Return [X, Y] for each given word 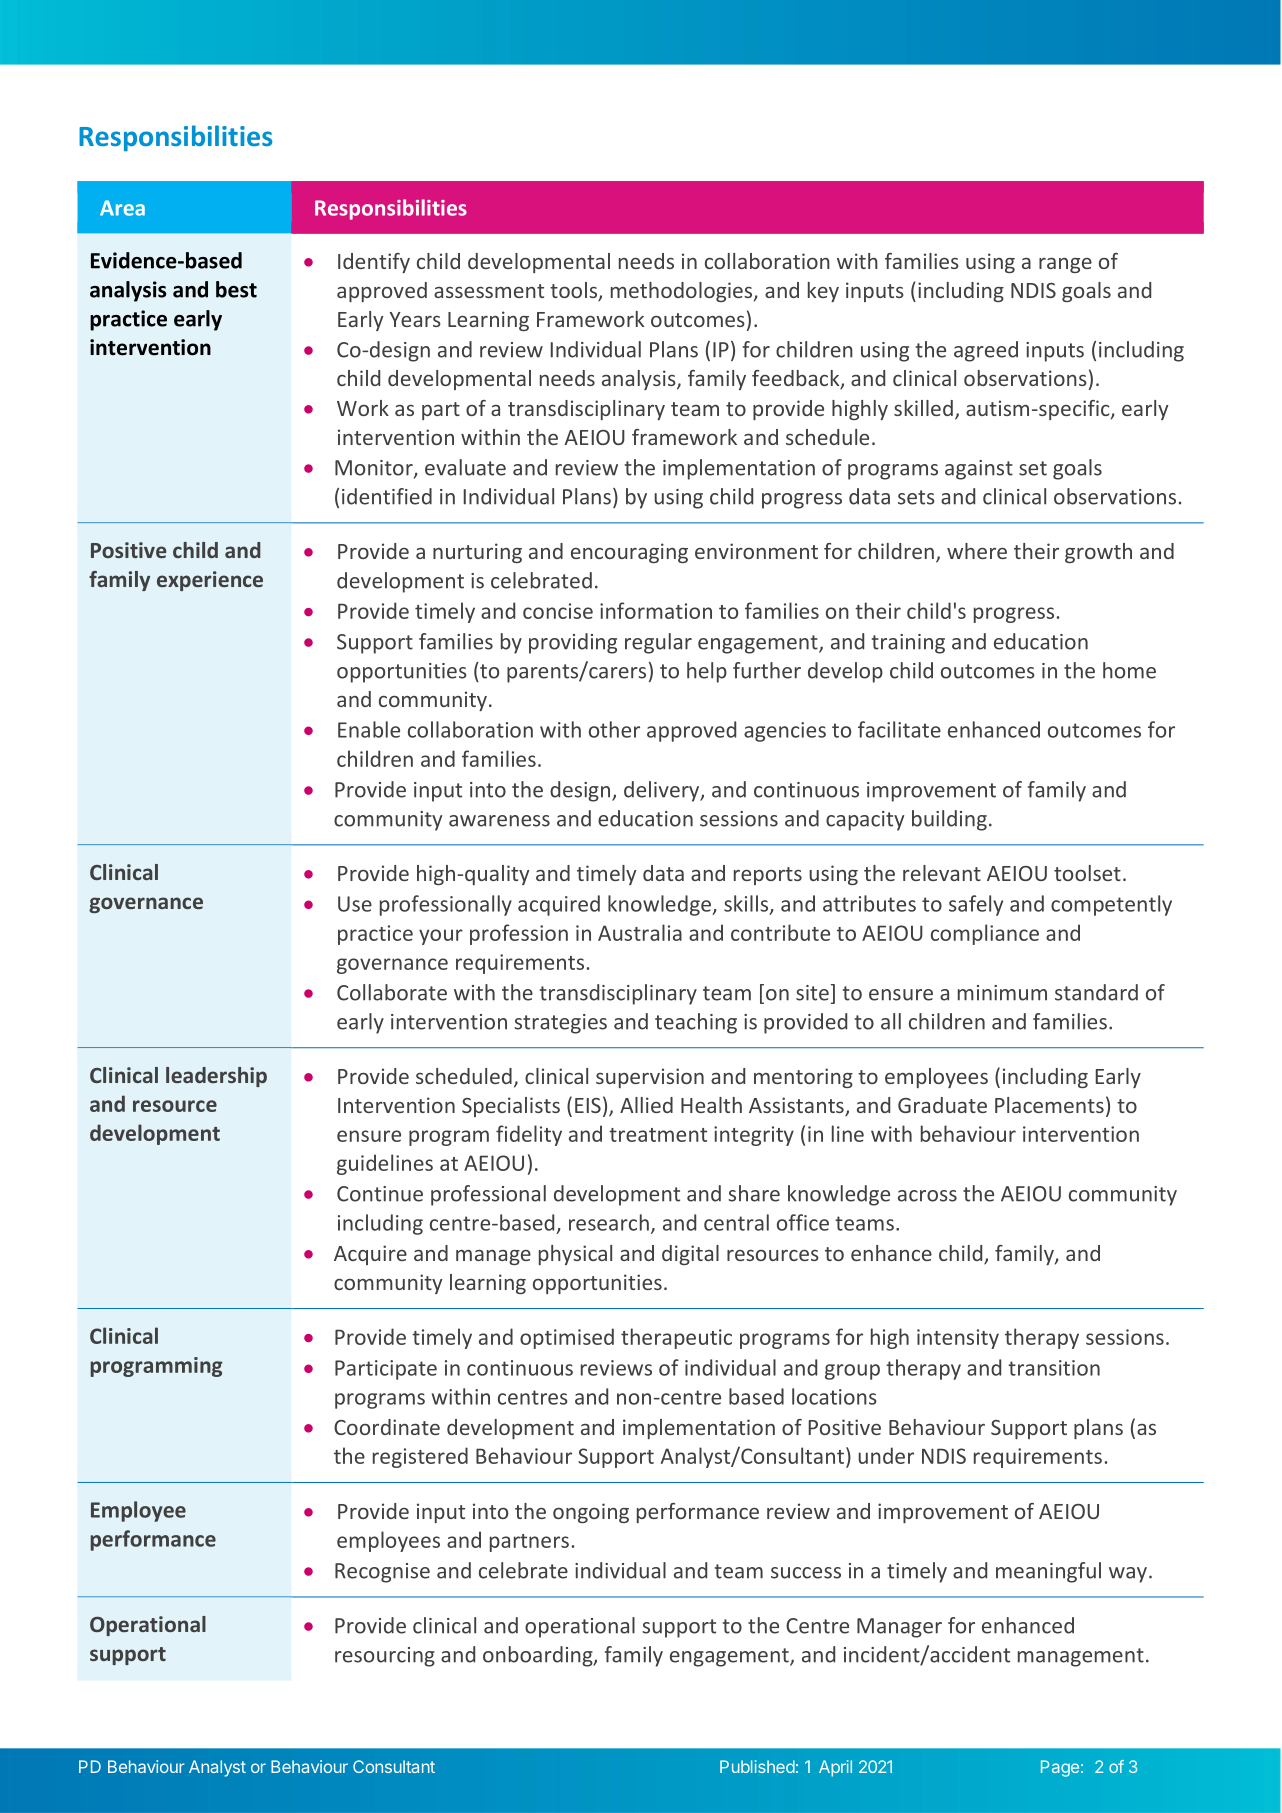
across [927, 1196]
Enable [369, 729]
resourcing [385, 1657]
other [614, 729]
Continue [380, 1194]
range [1065, 265]
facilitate [899, 729]
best [236, 289]
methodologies [683, 292]
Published [757, 1766]
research [609, 1222]
